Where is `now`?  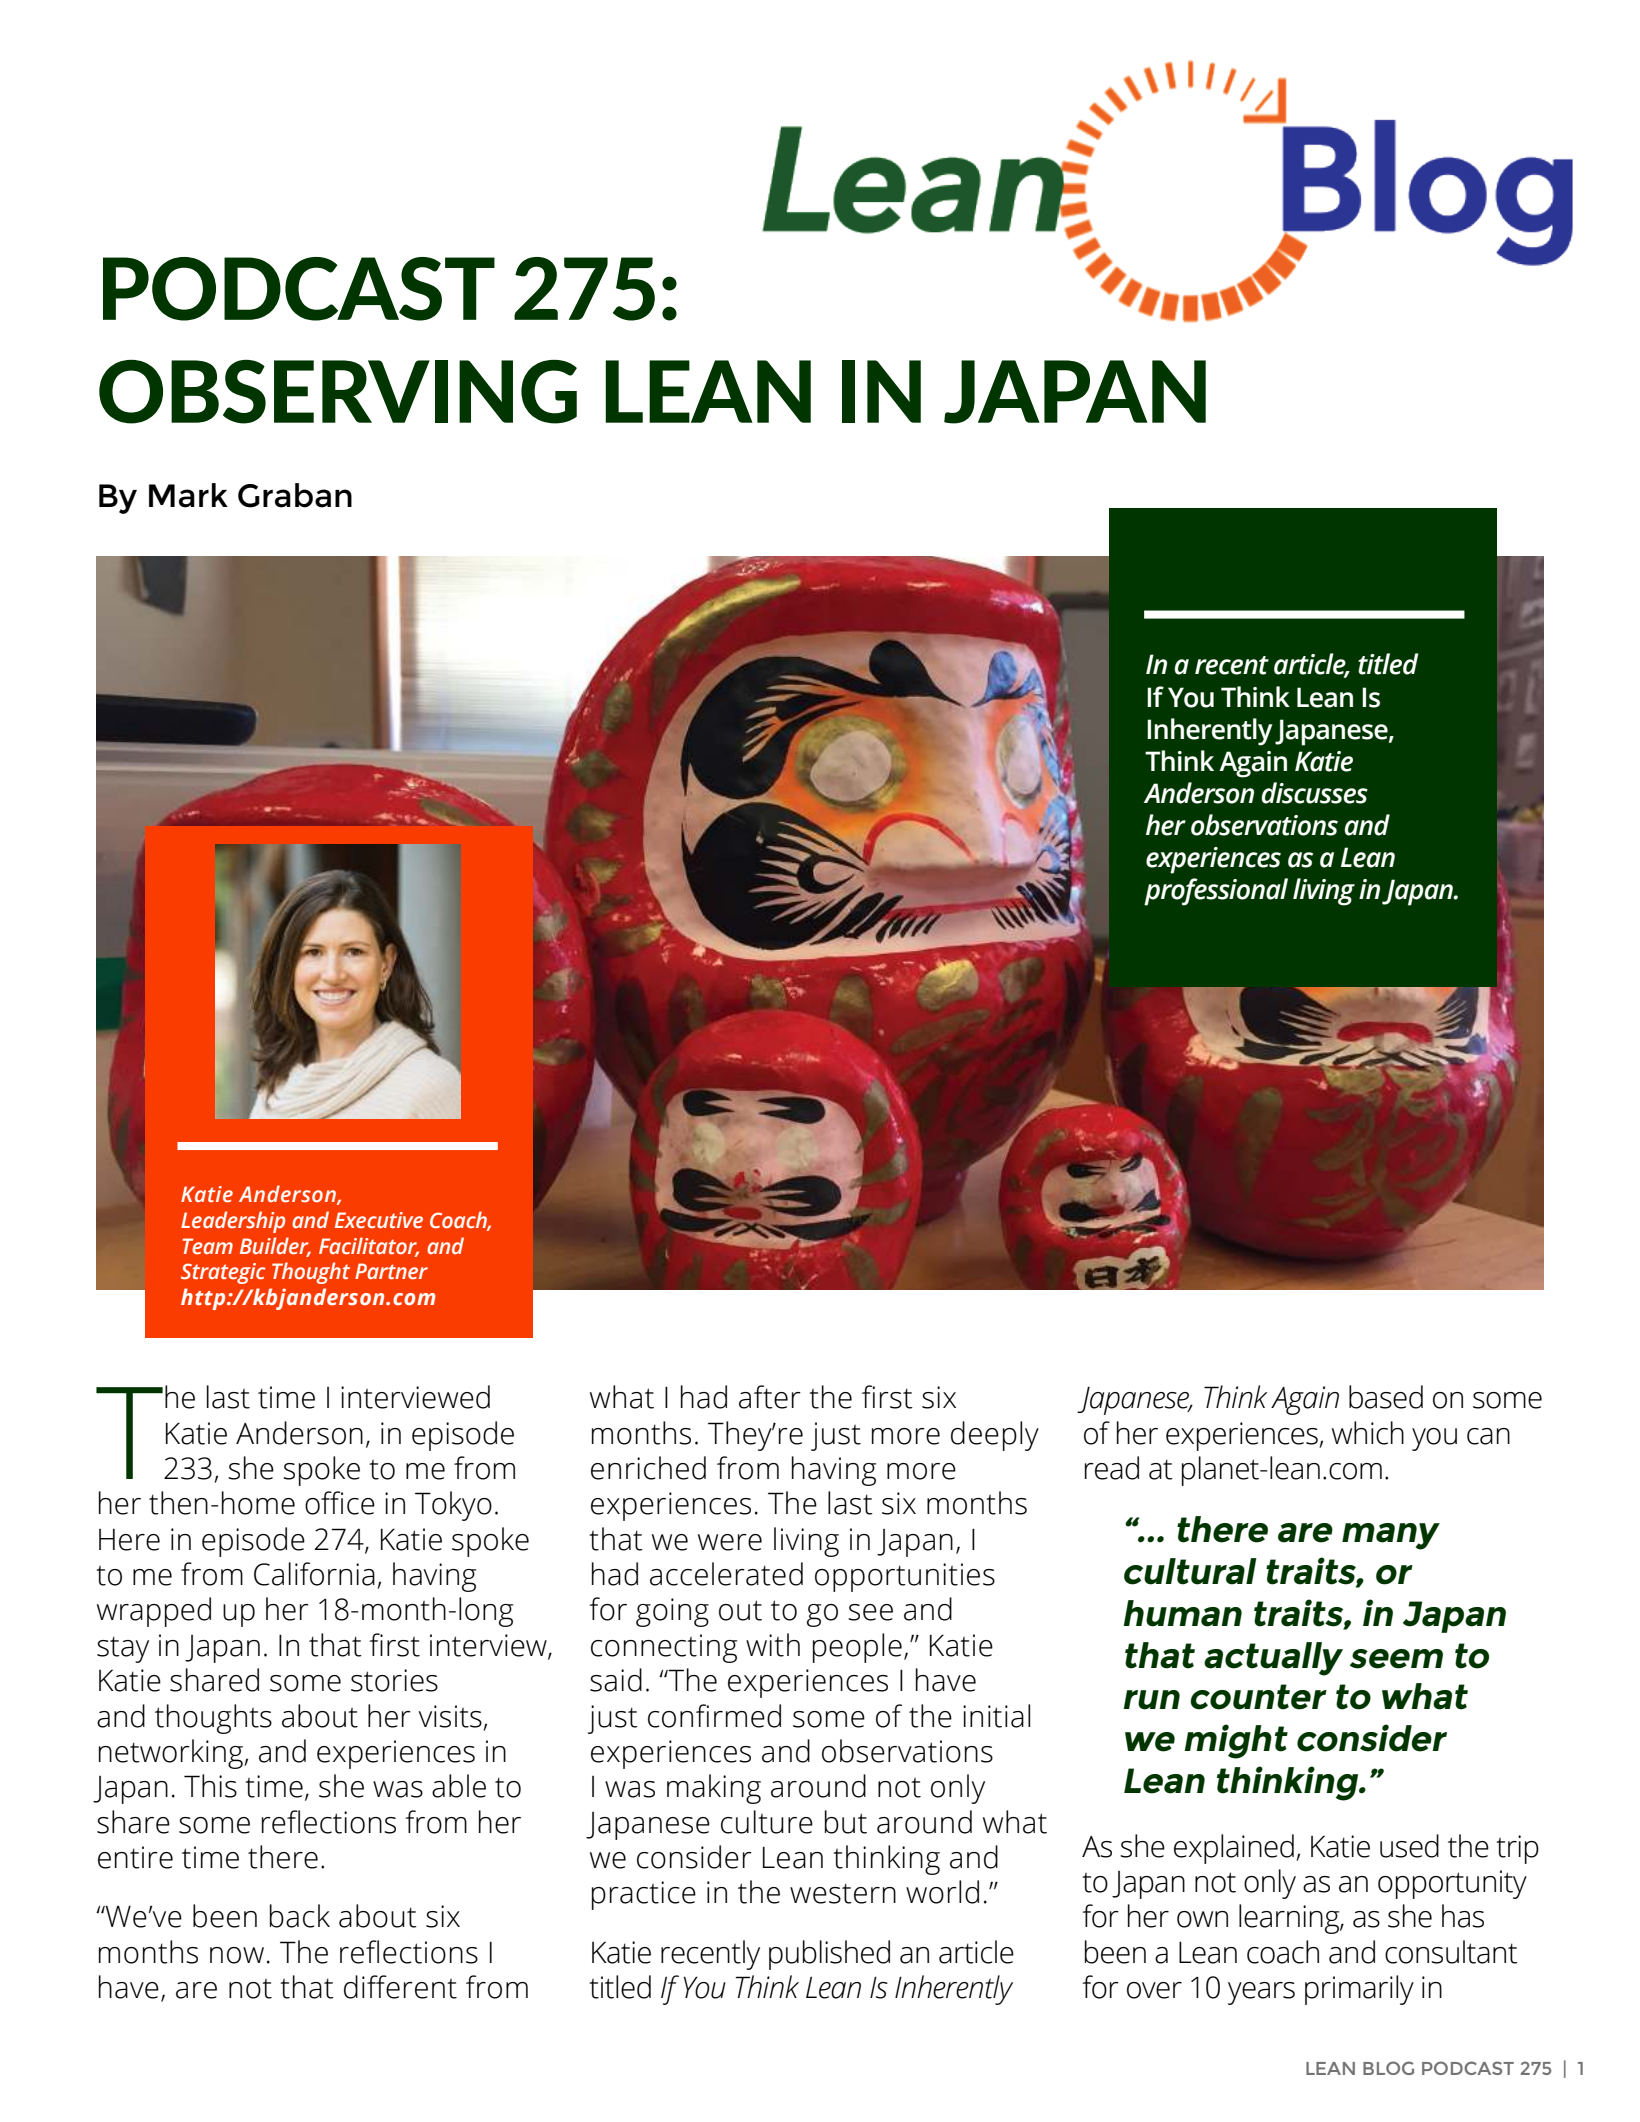 now is located at coordinates (237, 1955).
